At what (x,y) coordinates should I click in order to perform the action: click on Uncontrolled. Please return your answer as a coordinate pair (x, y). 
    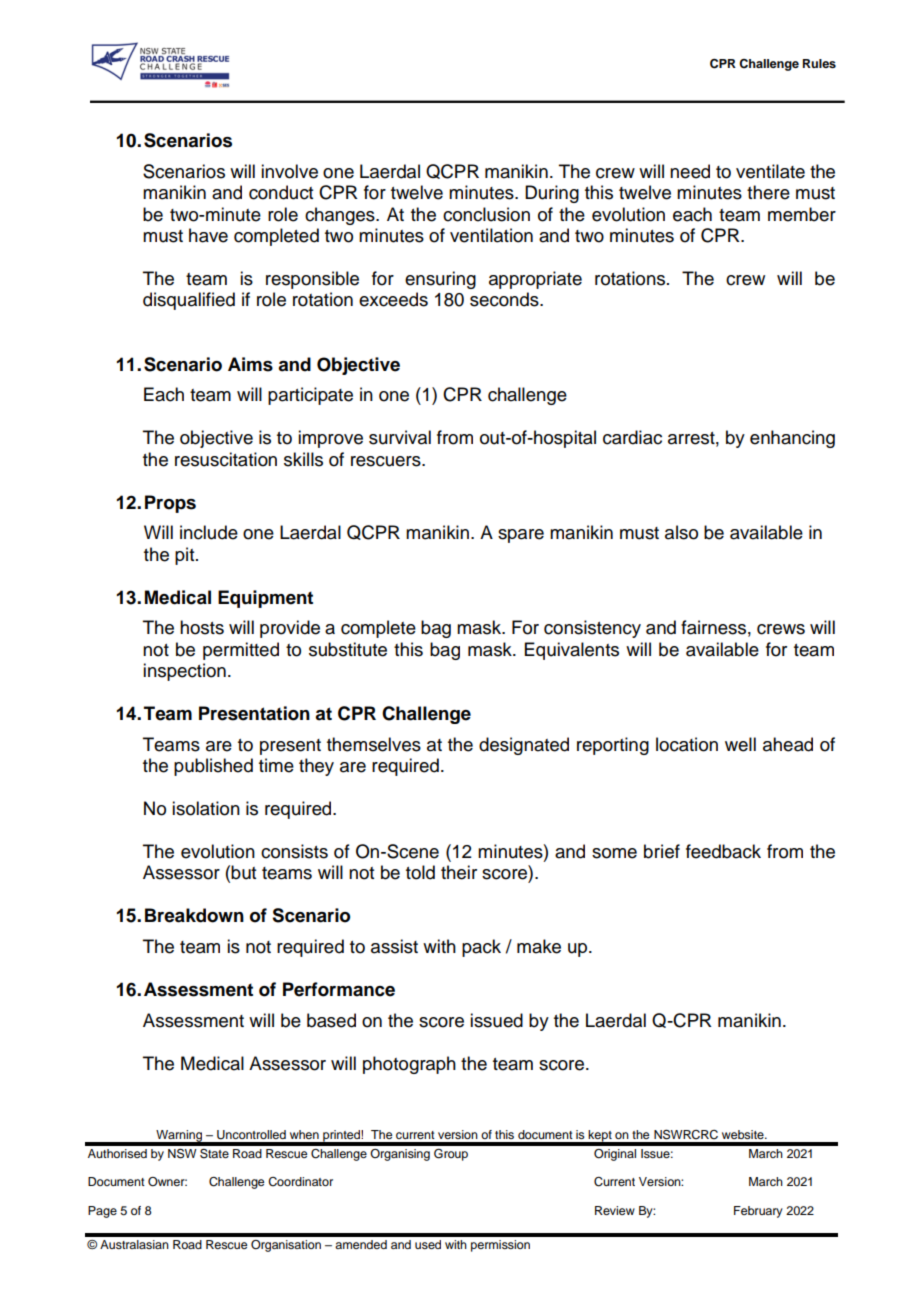
    Looking at the image, I should click on (251, 1135).
